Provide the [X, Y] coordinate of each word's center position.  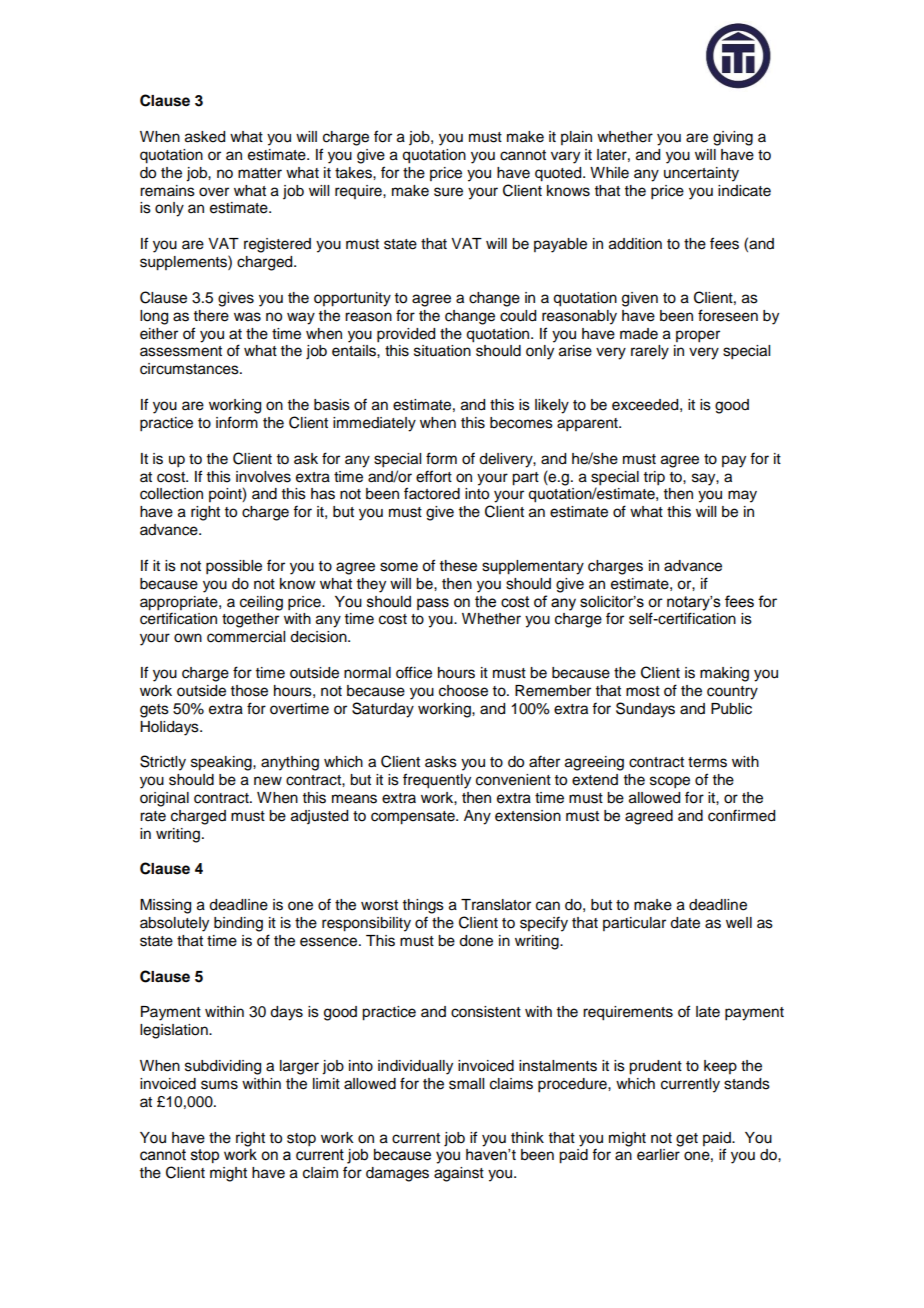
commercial [246, 637]
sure [448, 192]
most [643, 691]
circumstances [190, 369]
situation [442, 351]
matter [260, 173]
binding [238, 924]
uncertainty [701, 174]
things [423, 906]
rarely [650, 352]
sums [219, 1085]
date [685, 923]
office [414, 672]
